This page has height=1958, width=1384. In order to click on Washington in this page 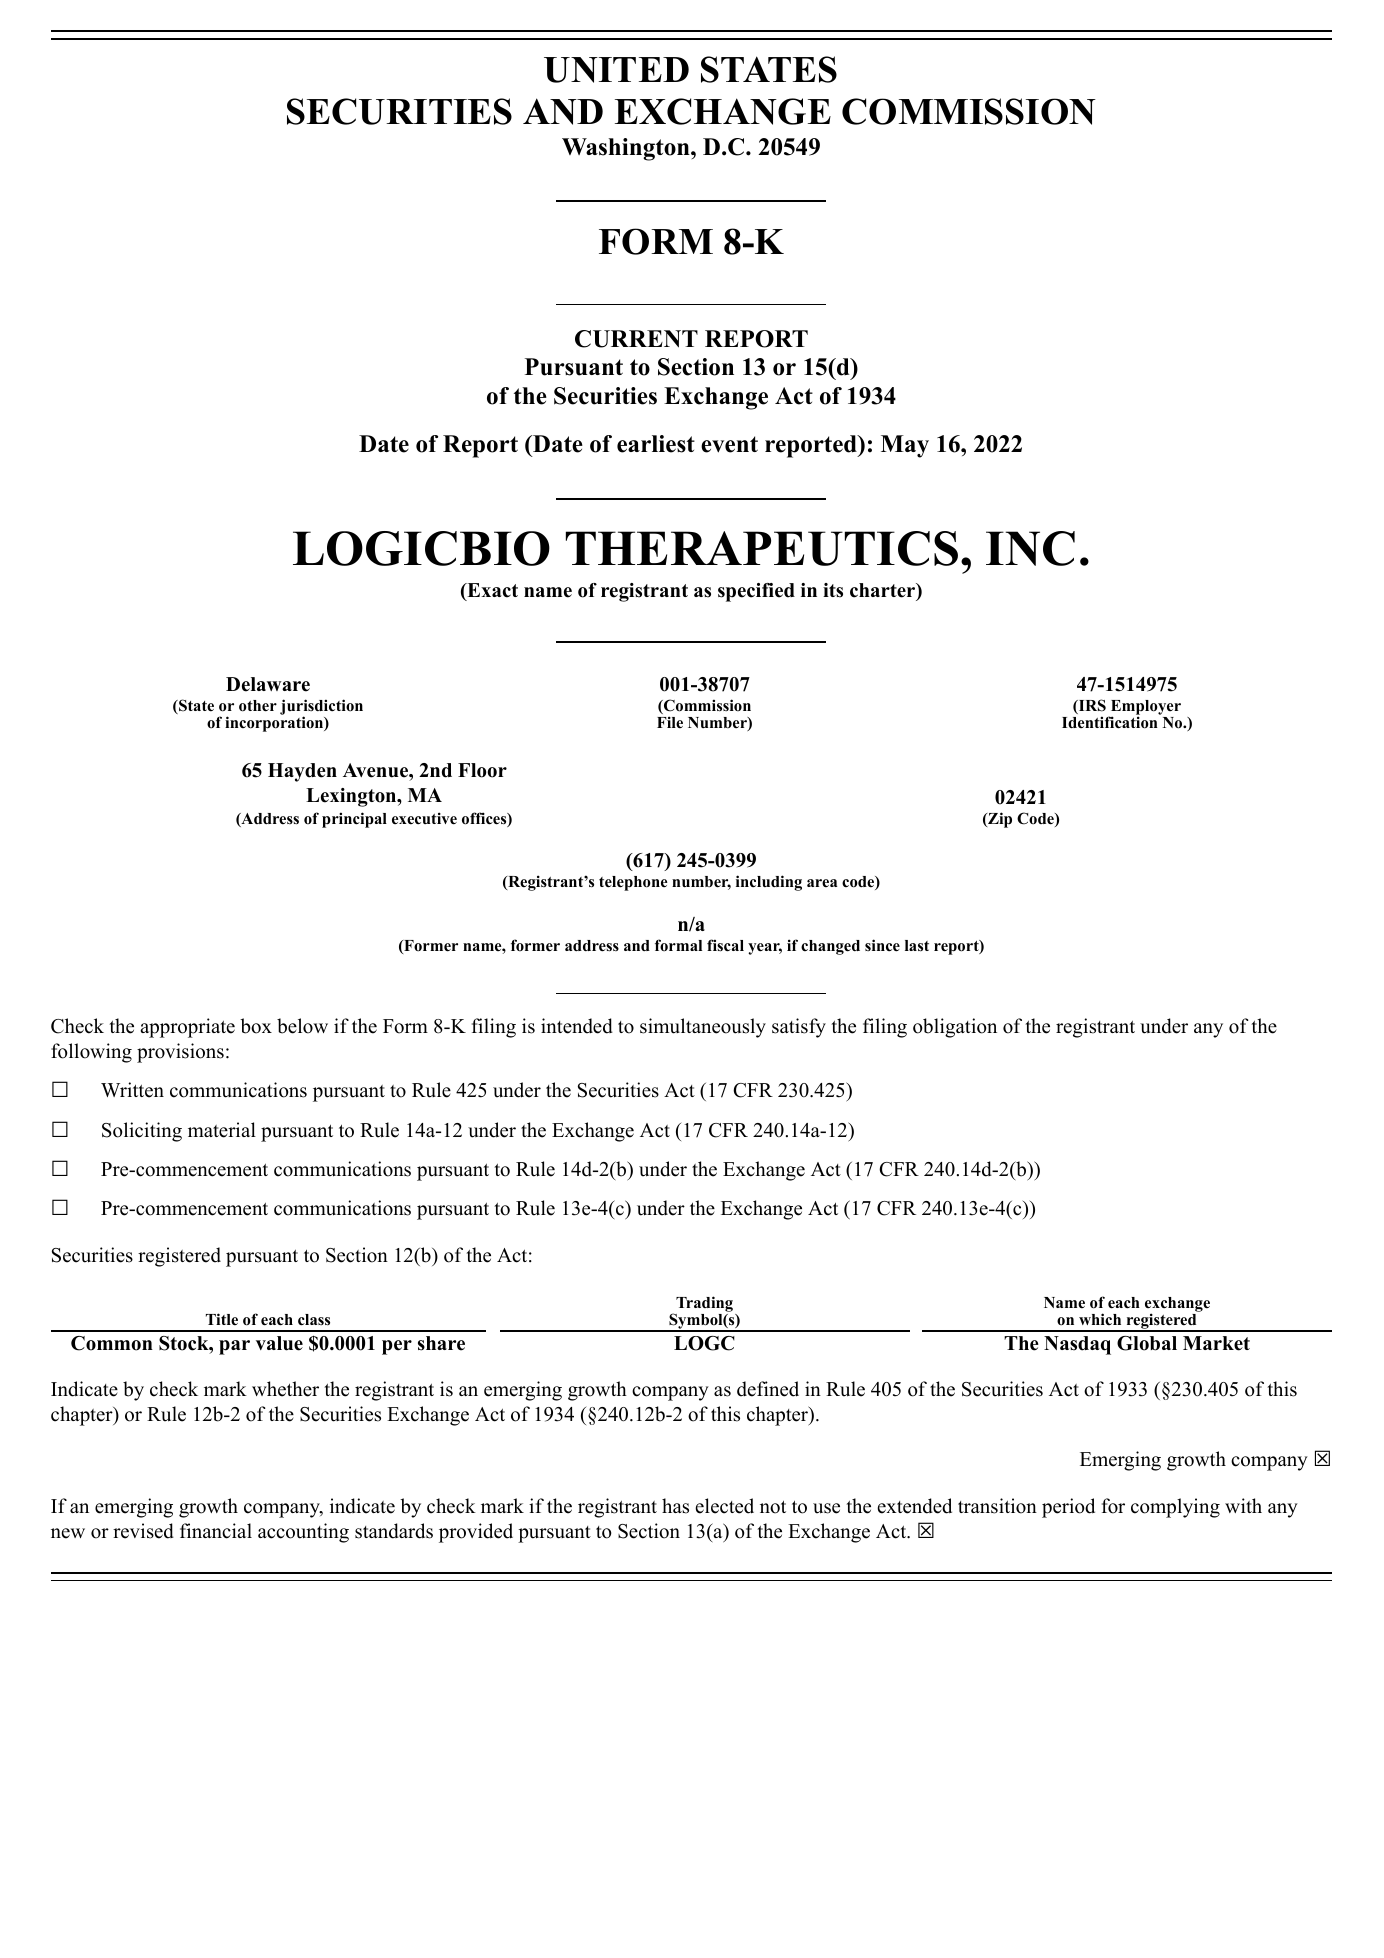, I will do `click(627, 149)`.
